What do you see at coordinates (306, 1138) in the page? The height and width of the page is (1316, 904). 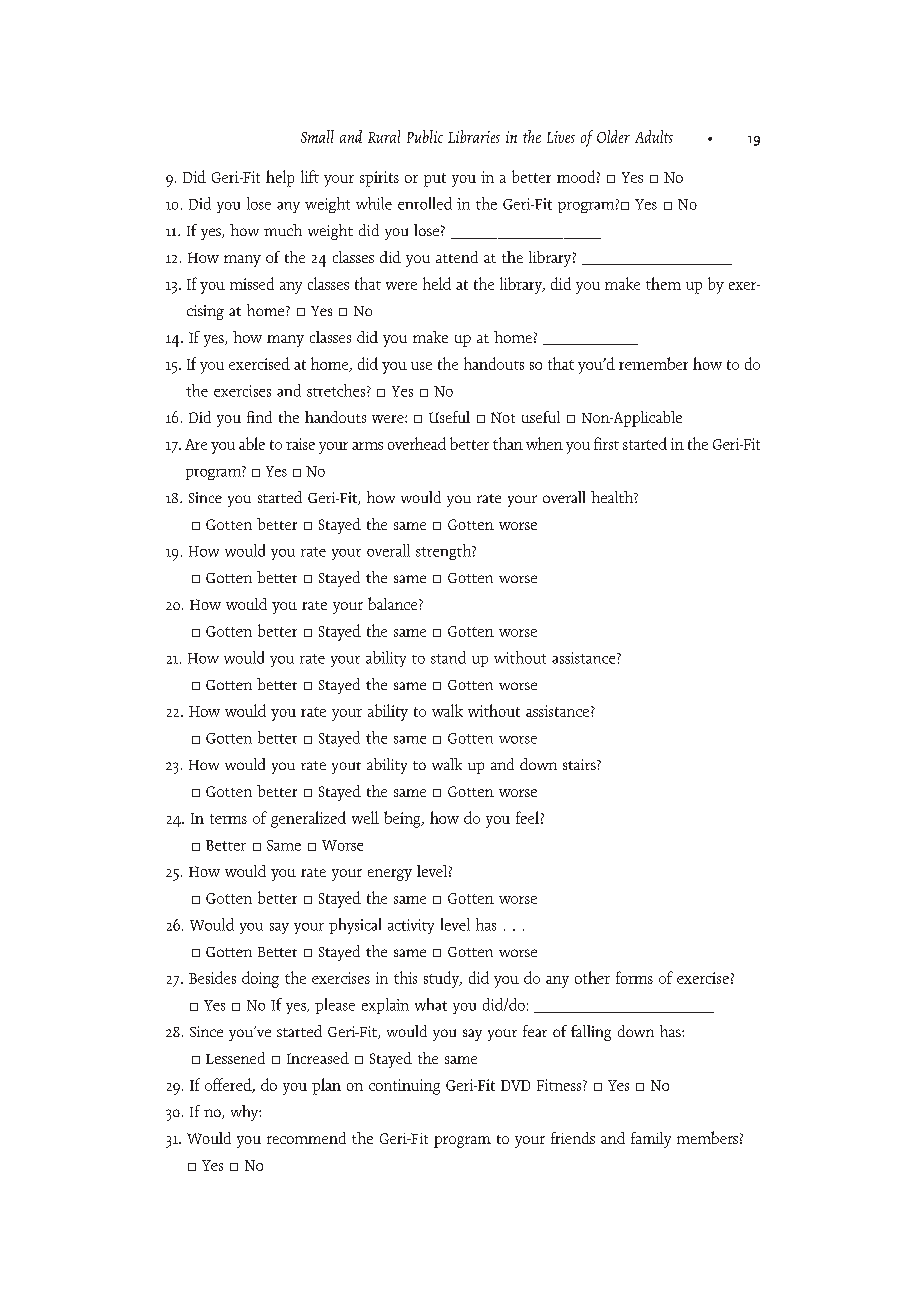 I see `recommend` at bounding box center [306, 1138].
